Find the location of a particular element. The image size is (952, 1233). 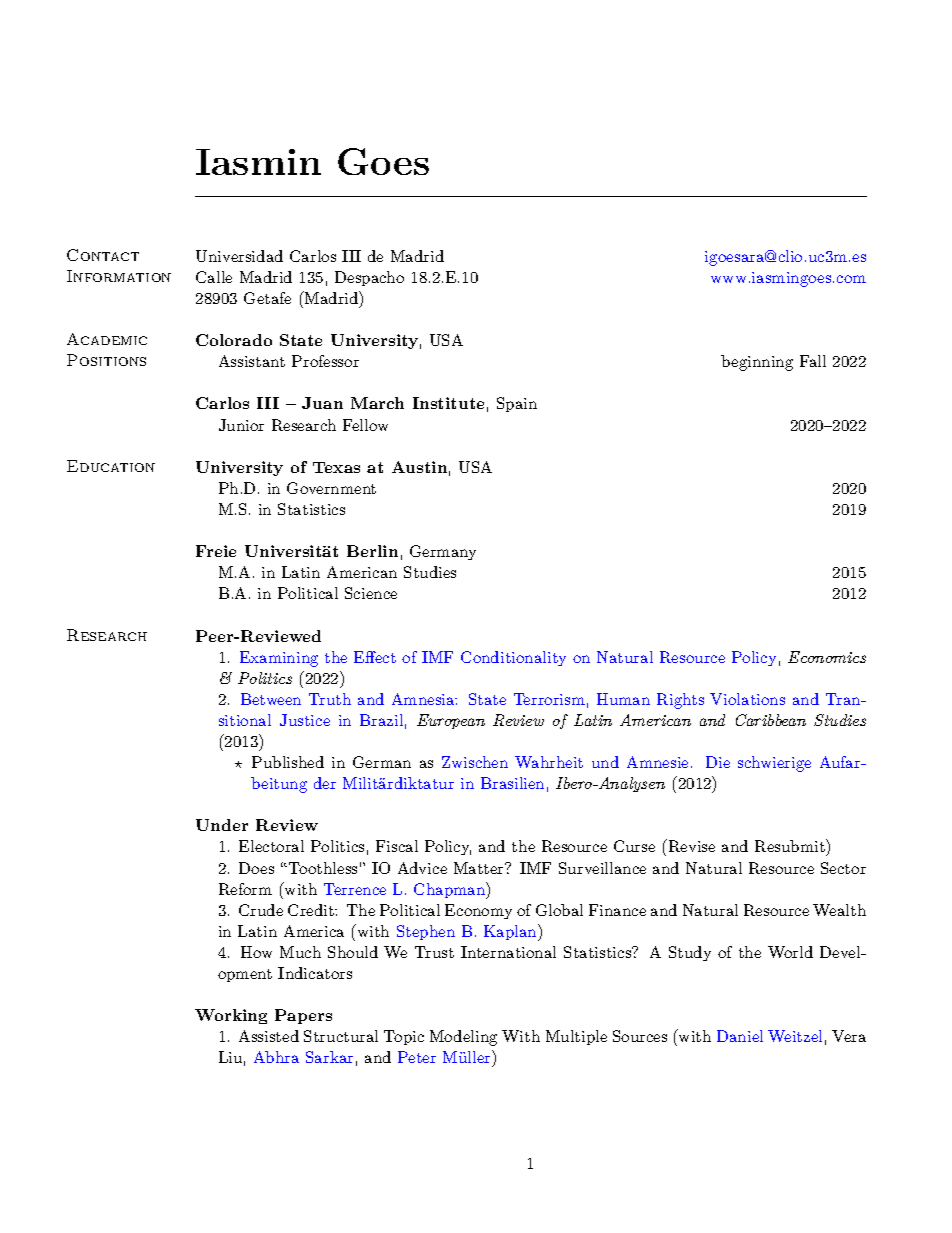

Professor is located at coordinates (325, 361).
